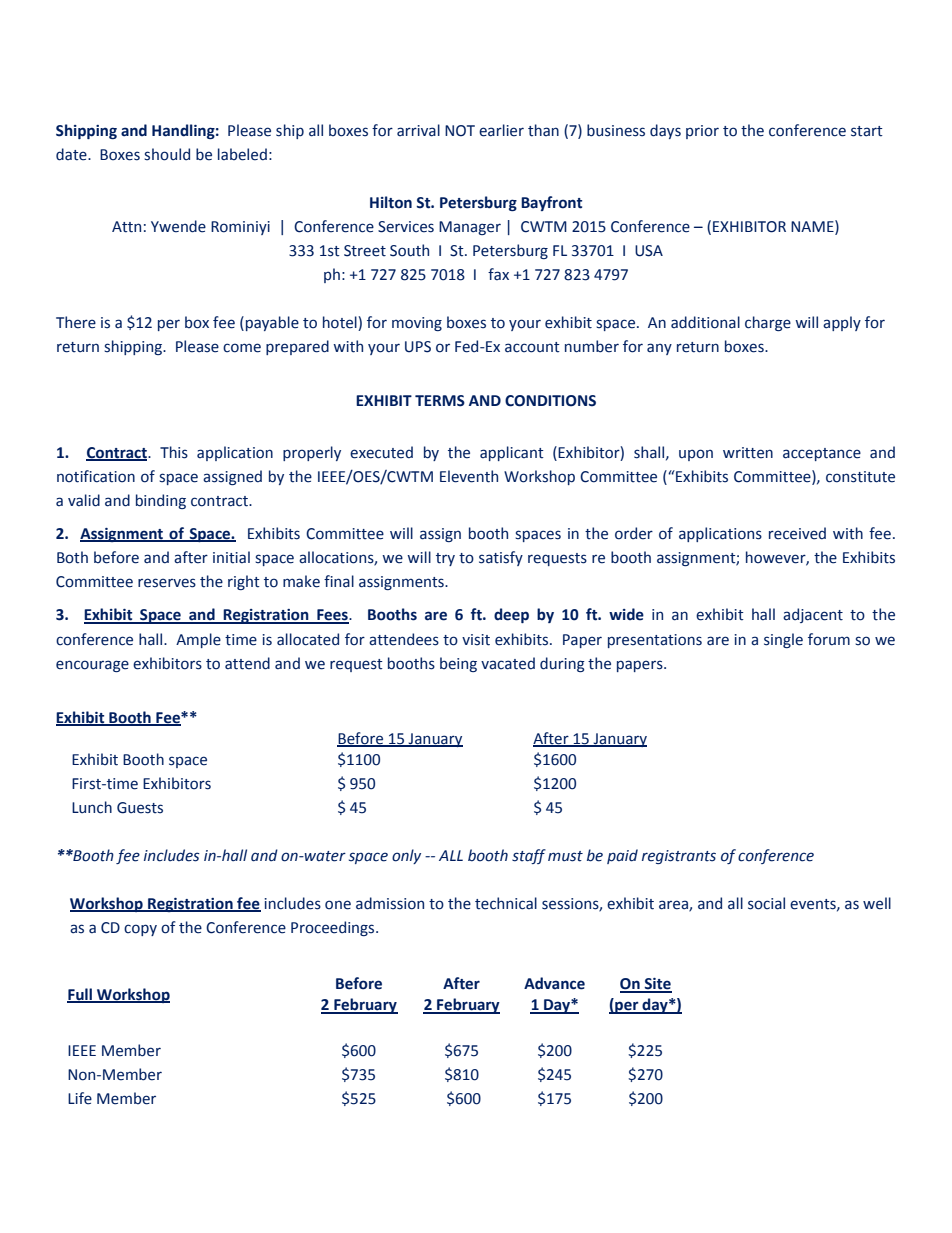 The height and width of the image is (1233, 952). I want to click on should, so click(167, 154).
